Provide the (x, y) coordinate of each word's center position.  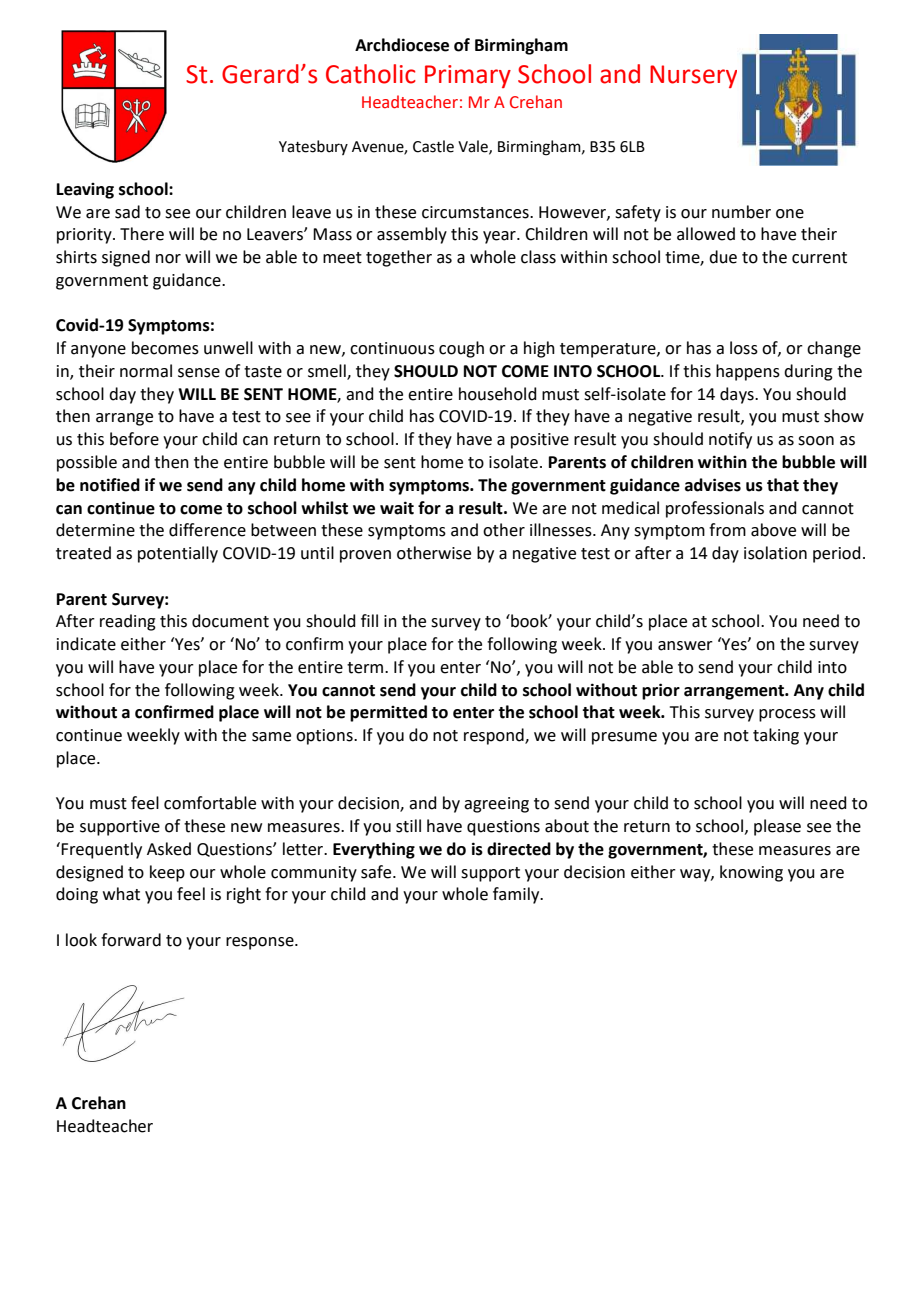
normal (146, 371)
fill (369, 620)
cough (461, 349)
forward (131, 940)
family (517, 895)
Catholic (371, 74)
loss (744, 348)
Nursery (693, 76)
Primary (468, 76)
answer (685, 646)
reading (128, 622)
